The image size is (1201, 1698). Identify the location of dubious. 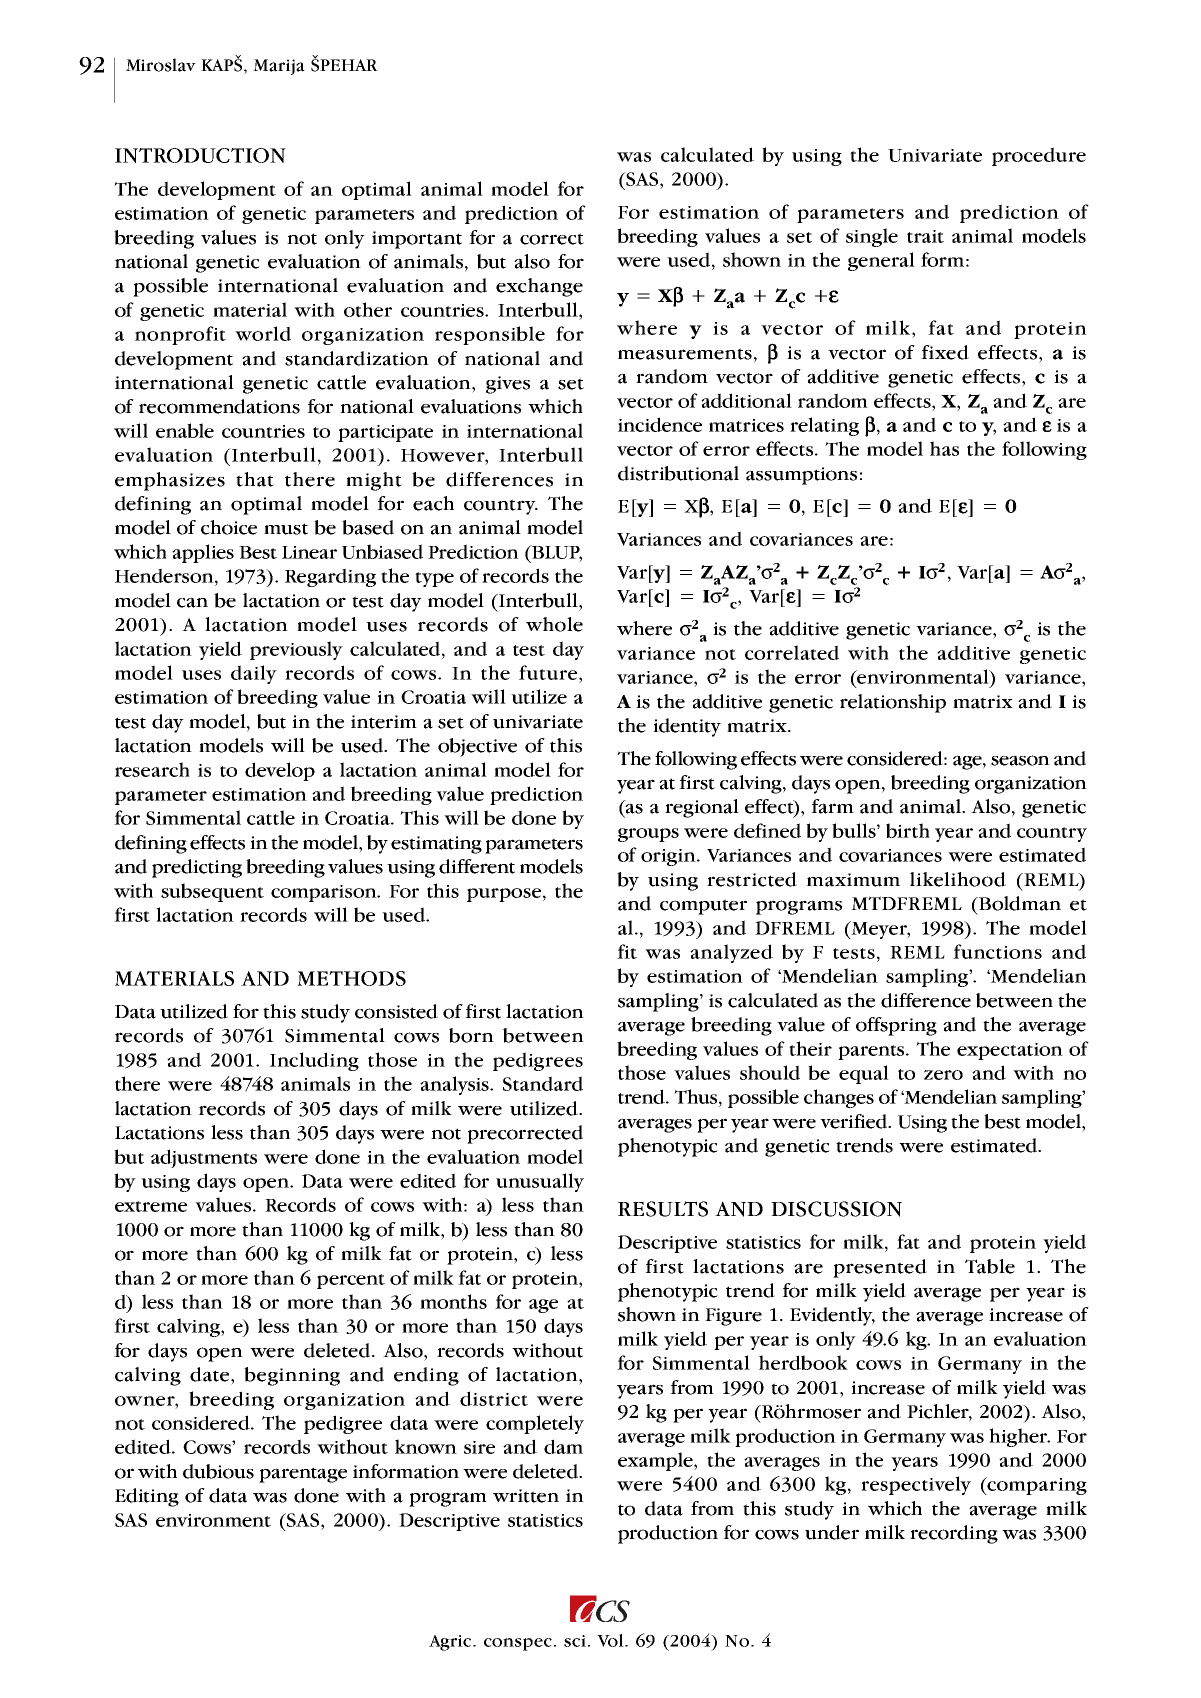
(218, 1471).
